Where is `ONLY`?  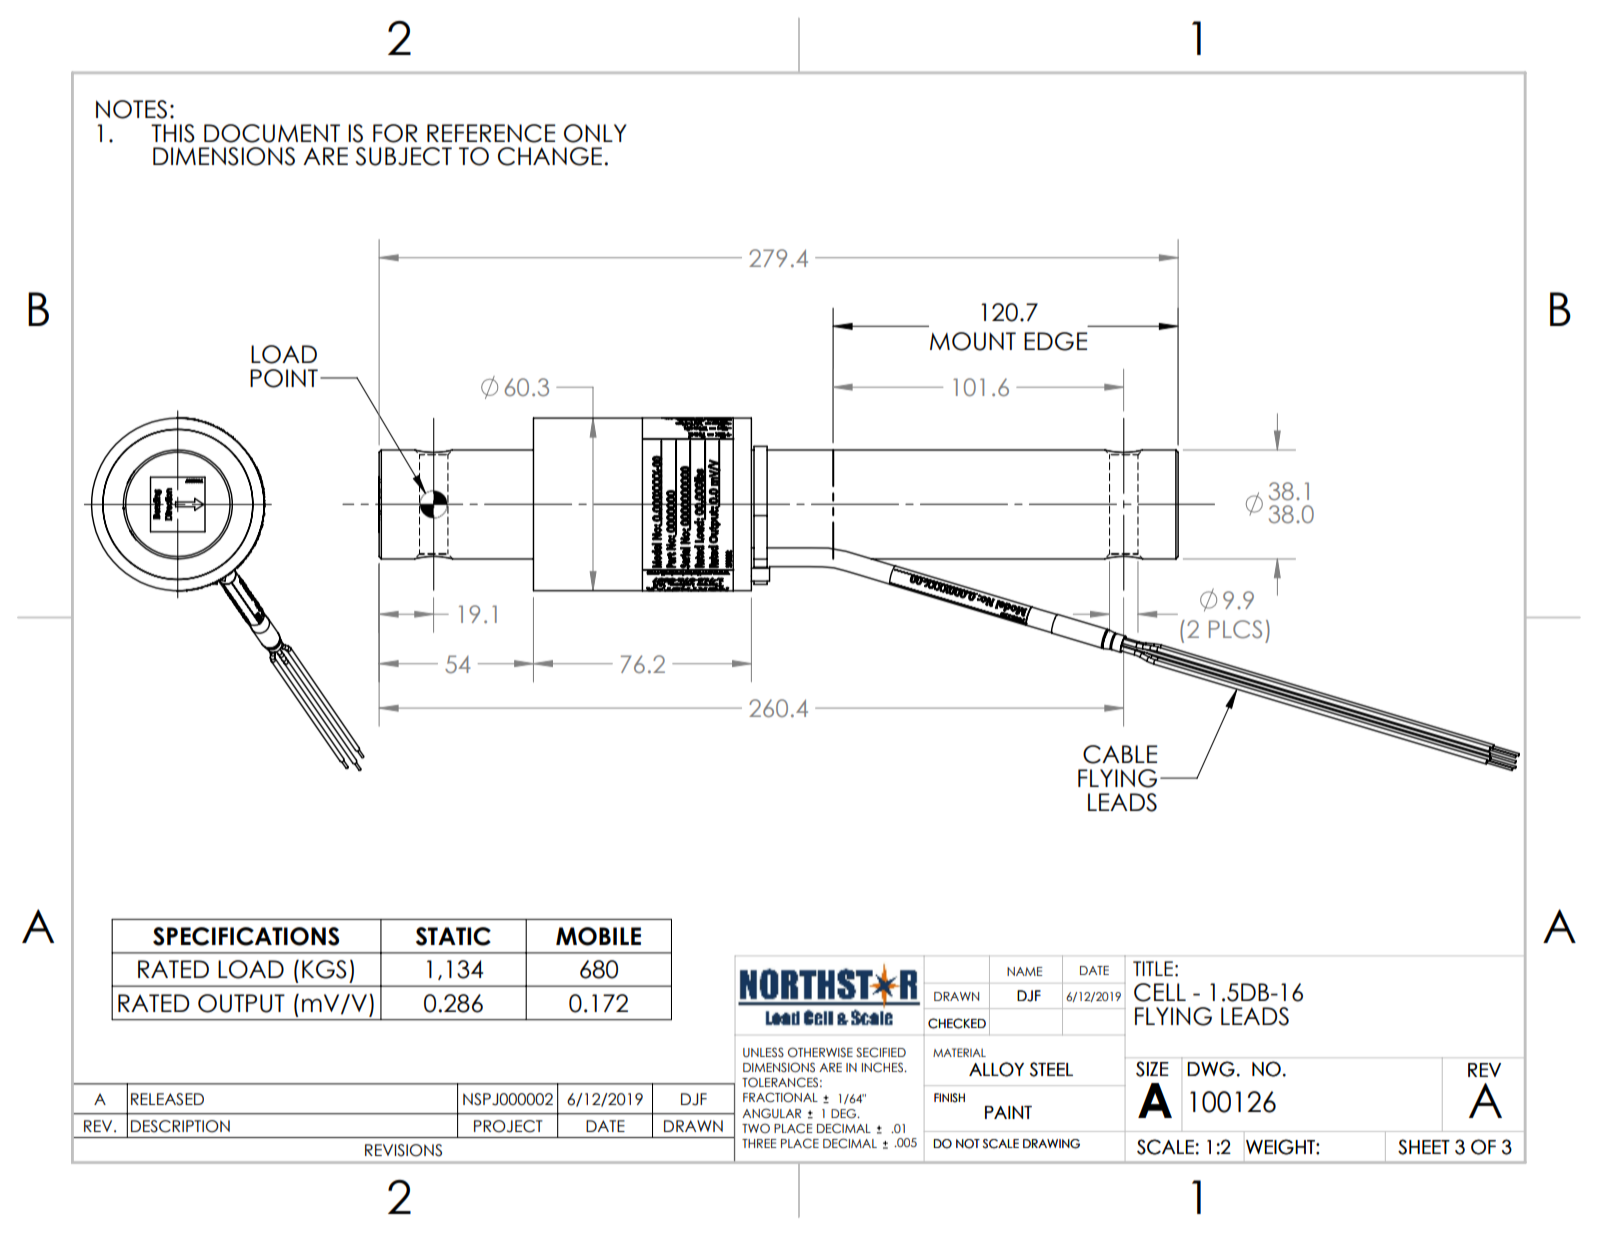 ONLY is located at coordinates (595, 133).
